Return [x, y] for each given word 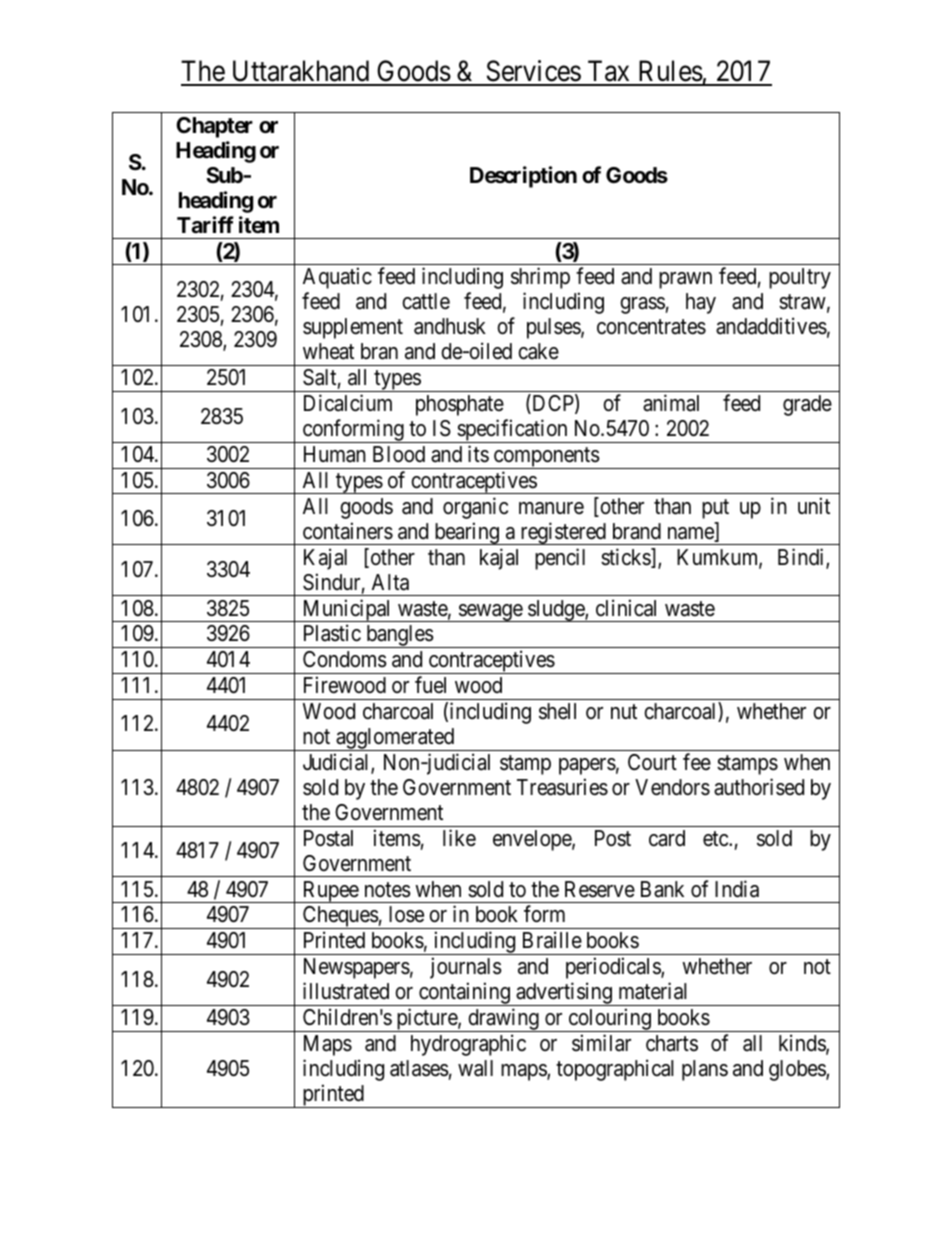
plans [705, 1070]
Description [523, 177]
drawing [503, 1020]
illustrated [346, 991]
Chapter [214, 127]
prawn [685, 280]
